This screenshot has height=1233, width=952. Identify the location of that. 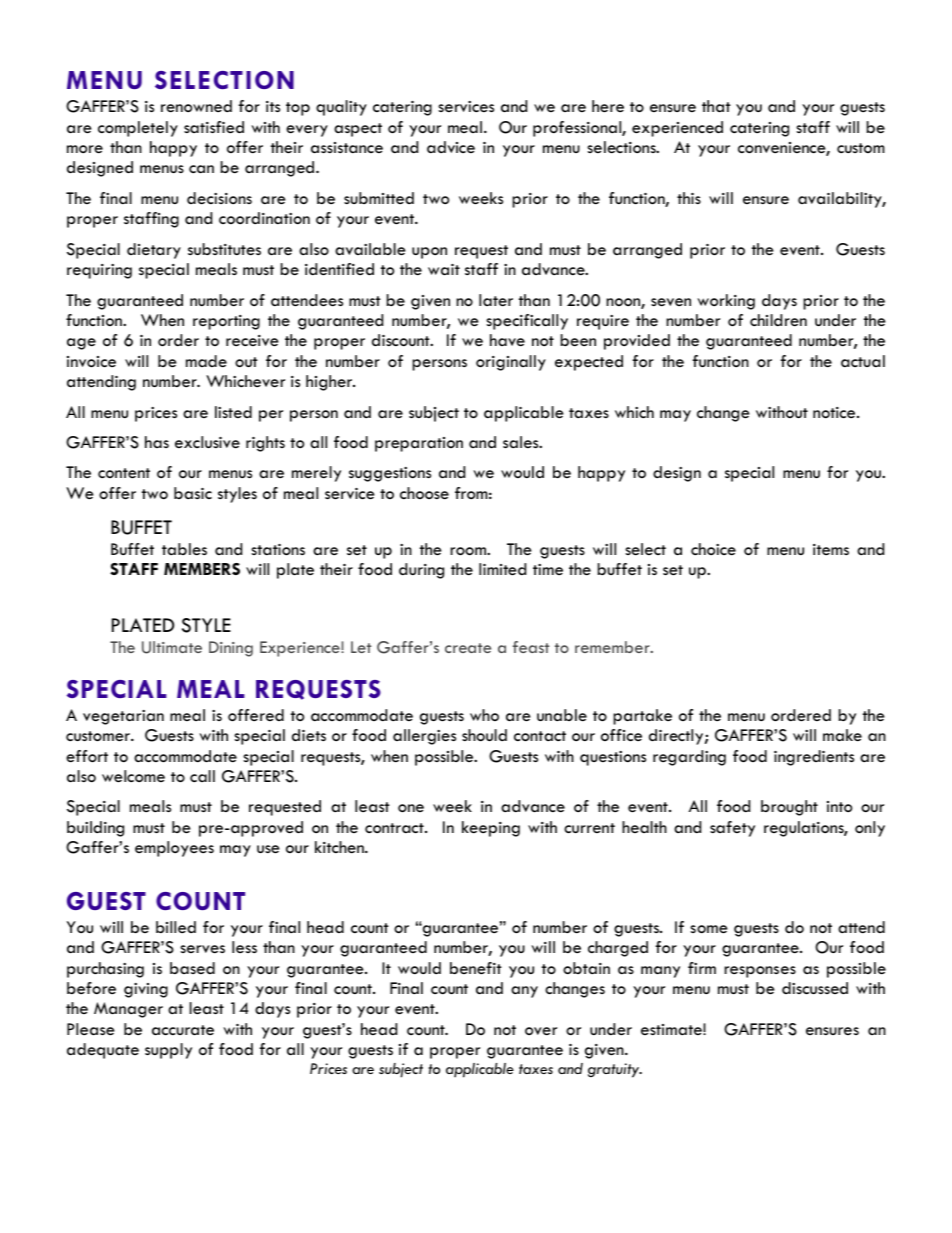
(716, 106).
